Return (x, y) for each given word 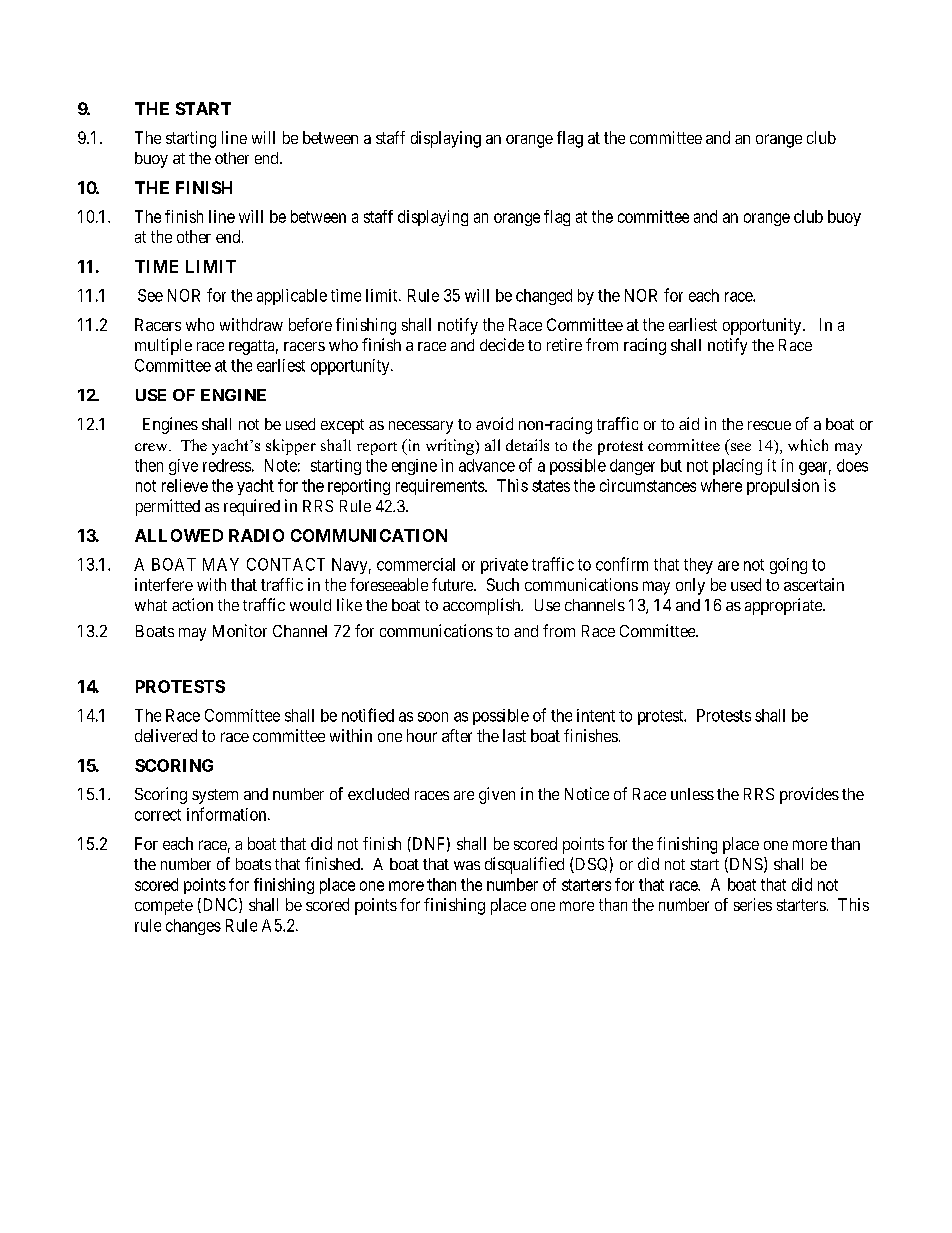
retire (564, 344)
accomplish (483, 606)
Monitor (240, 630)
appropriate (784, 606)
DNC (220, 905)
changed (544, 297)
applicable (292, 297)
